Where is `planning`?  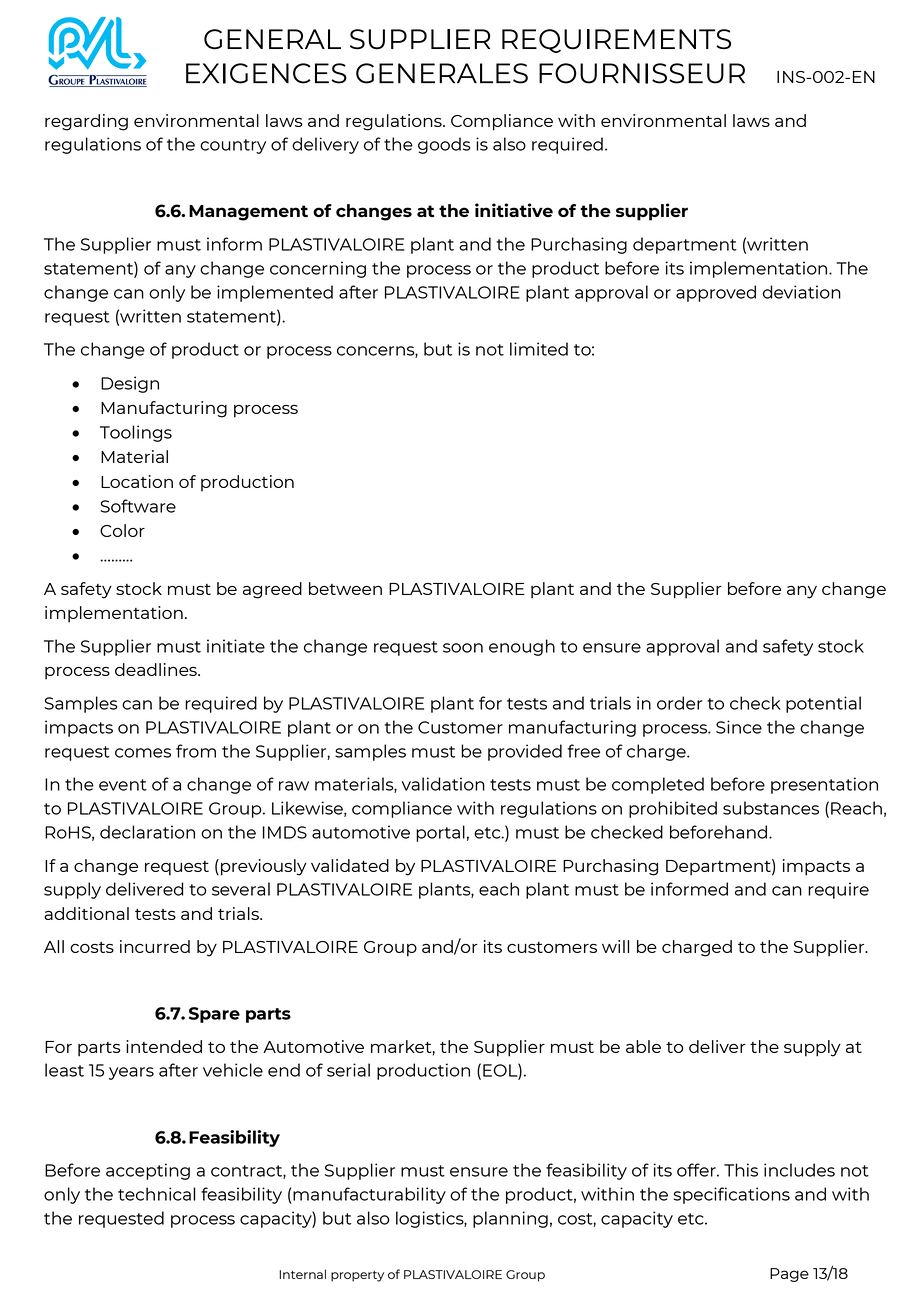 planning is located at coordinates (510, 1219).
